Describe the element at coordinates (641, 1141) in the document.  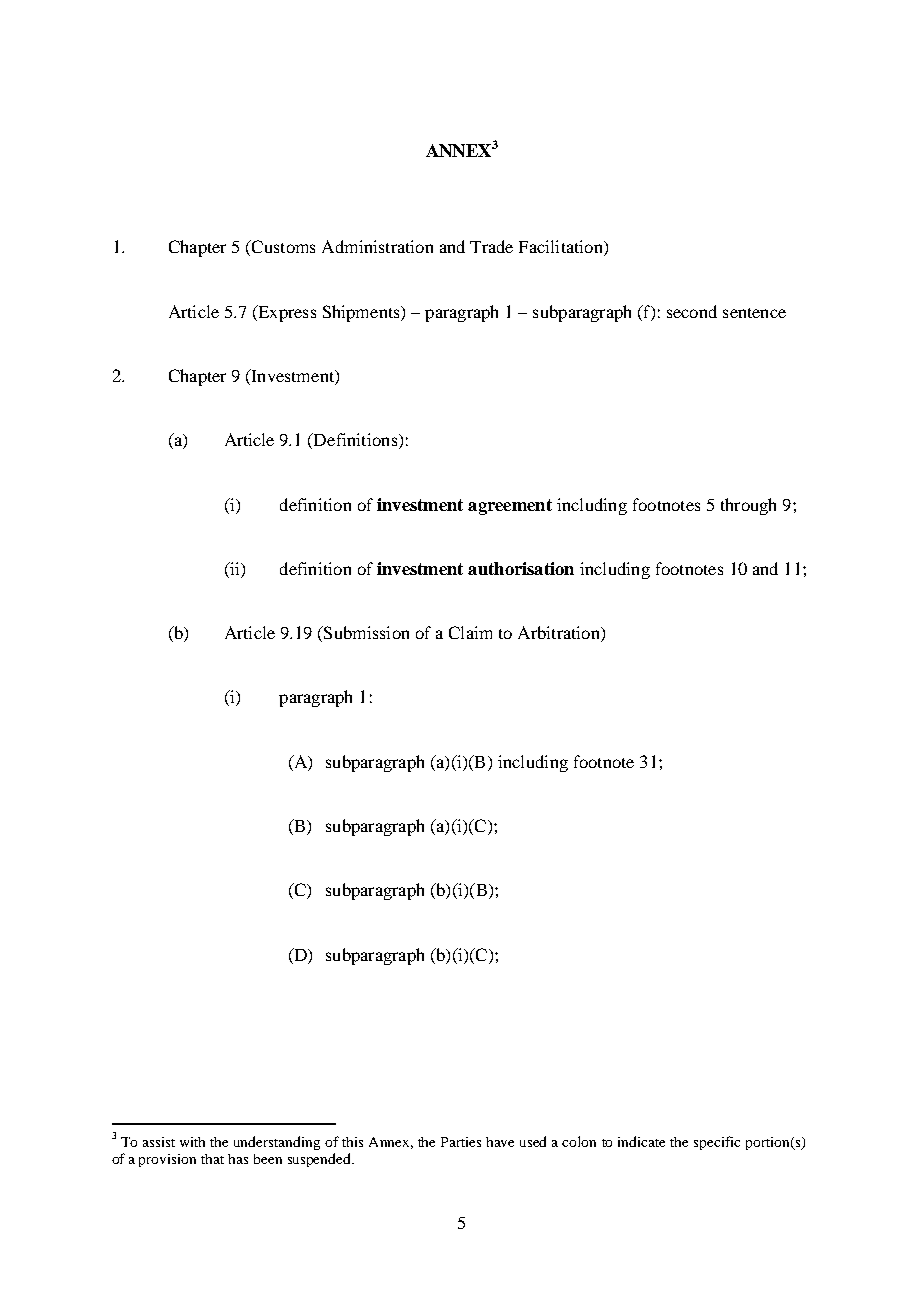
I see `indicate` at that location.
